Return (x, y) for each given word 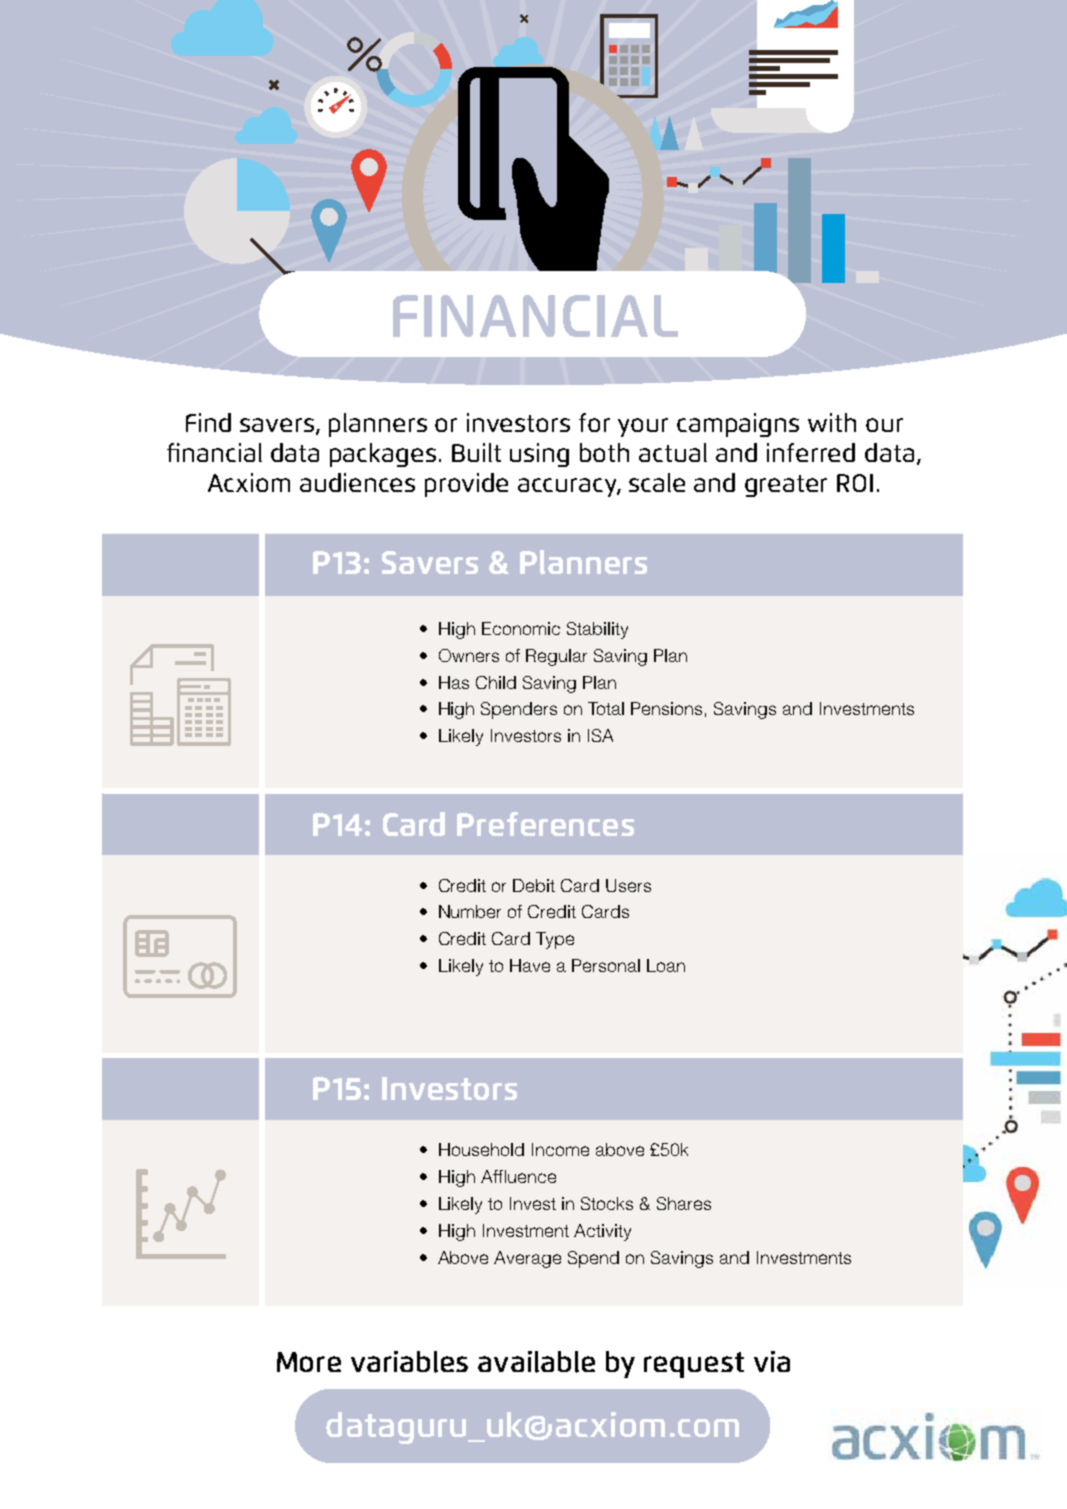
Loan (666, 965)
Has (454, 682)
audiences (357, 482)
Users (628, 885)
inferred (811, 452)
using (539, 455)
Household (481, 1149)
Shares (684, 1203)
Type (555, 940)
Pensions (666, 708)
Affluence (518, 1176)
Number (470, 911)
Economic (521, 628)
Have (530, 965)
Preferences (545, 824)
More (309, 1362)
